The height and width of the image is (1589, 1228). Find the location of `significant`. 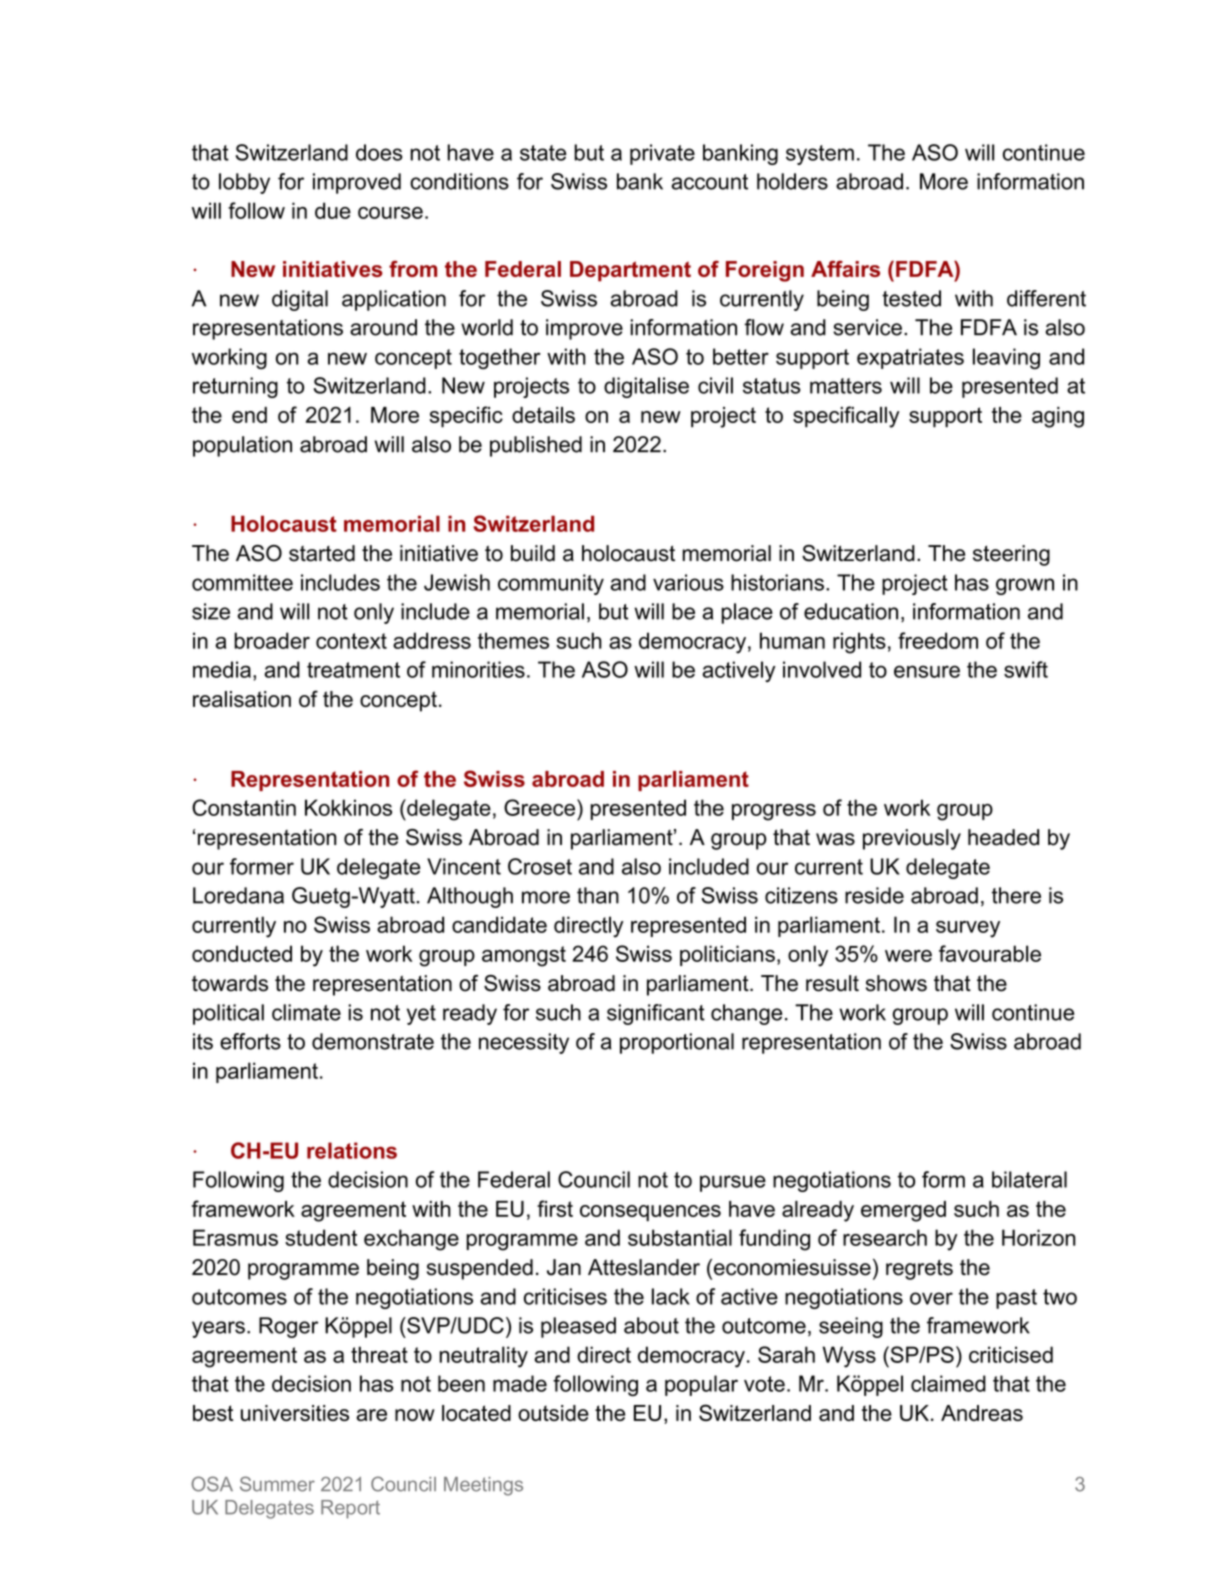

significant is located at coordinates (656, 1014).
